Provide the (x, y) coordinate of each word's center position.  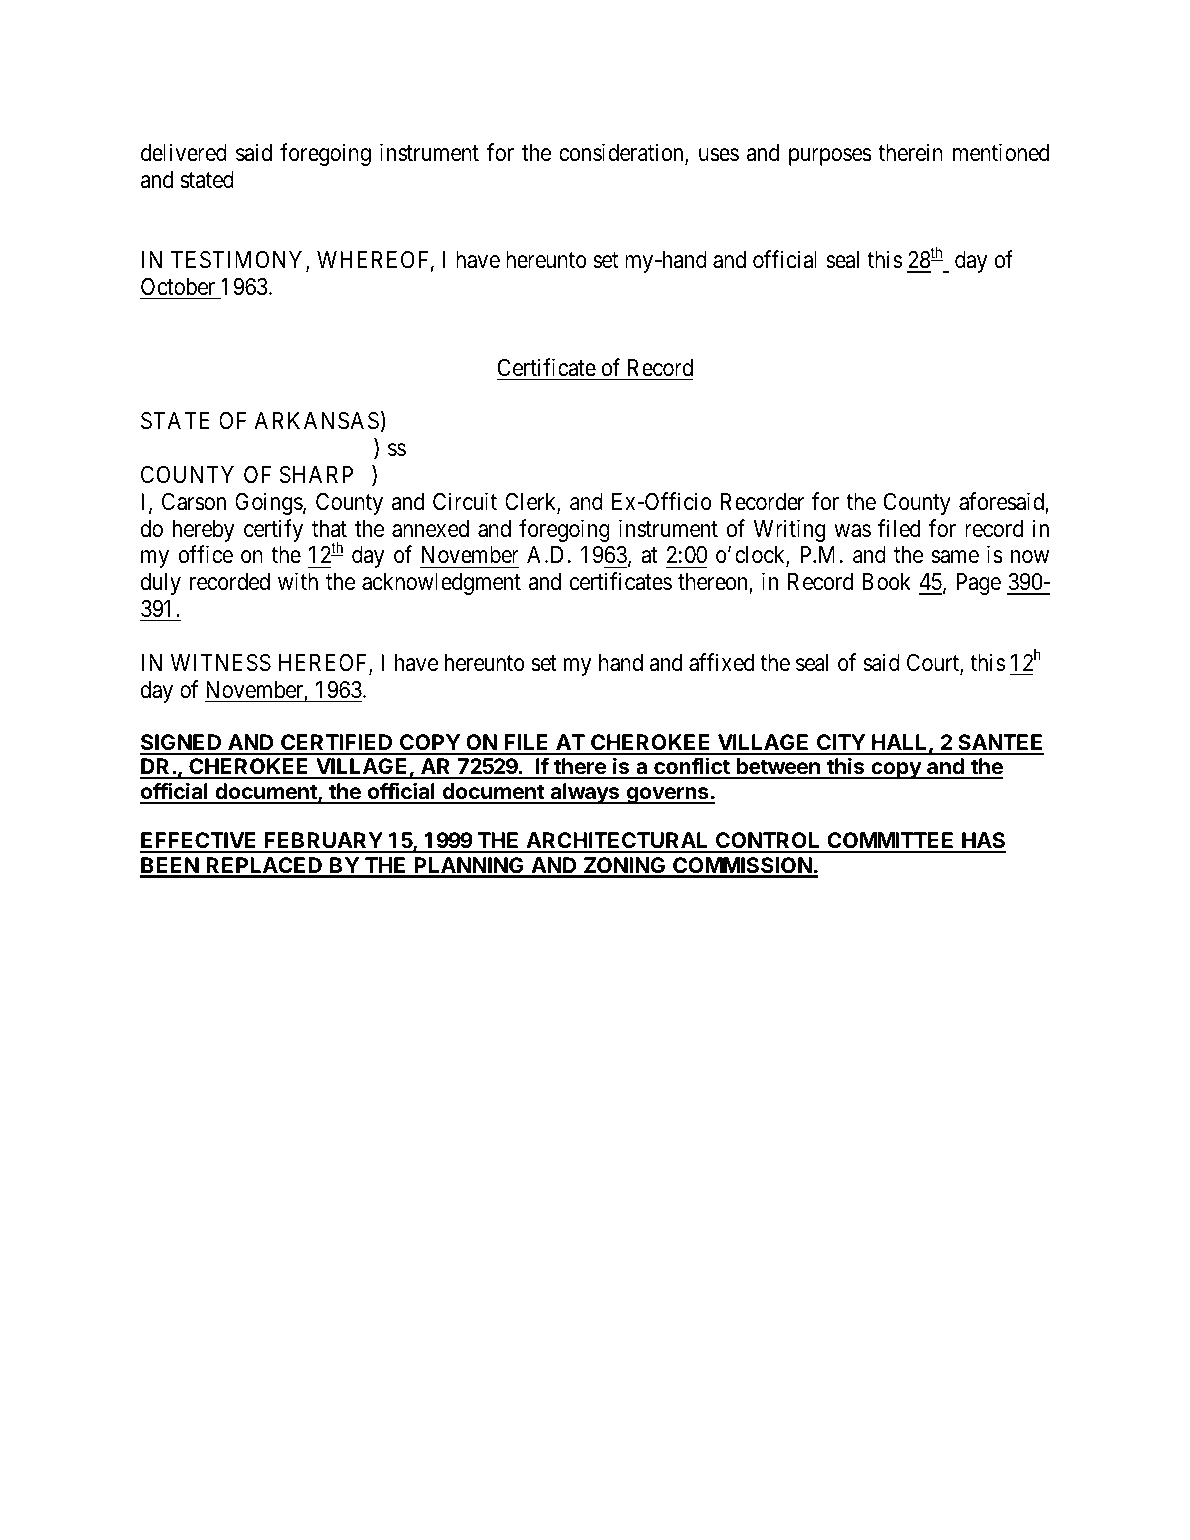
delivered (184, 152)
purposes (830, 157)
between (778, 768)
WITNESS (221, 663)
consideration (622, 153)
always (585, 793)
